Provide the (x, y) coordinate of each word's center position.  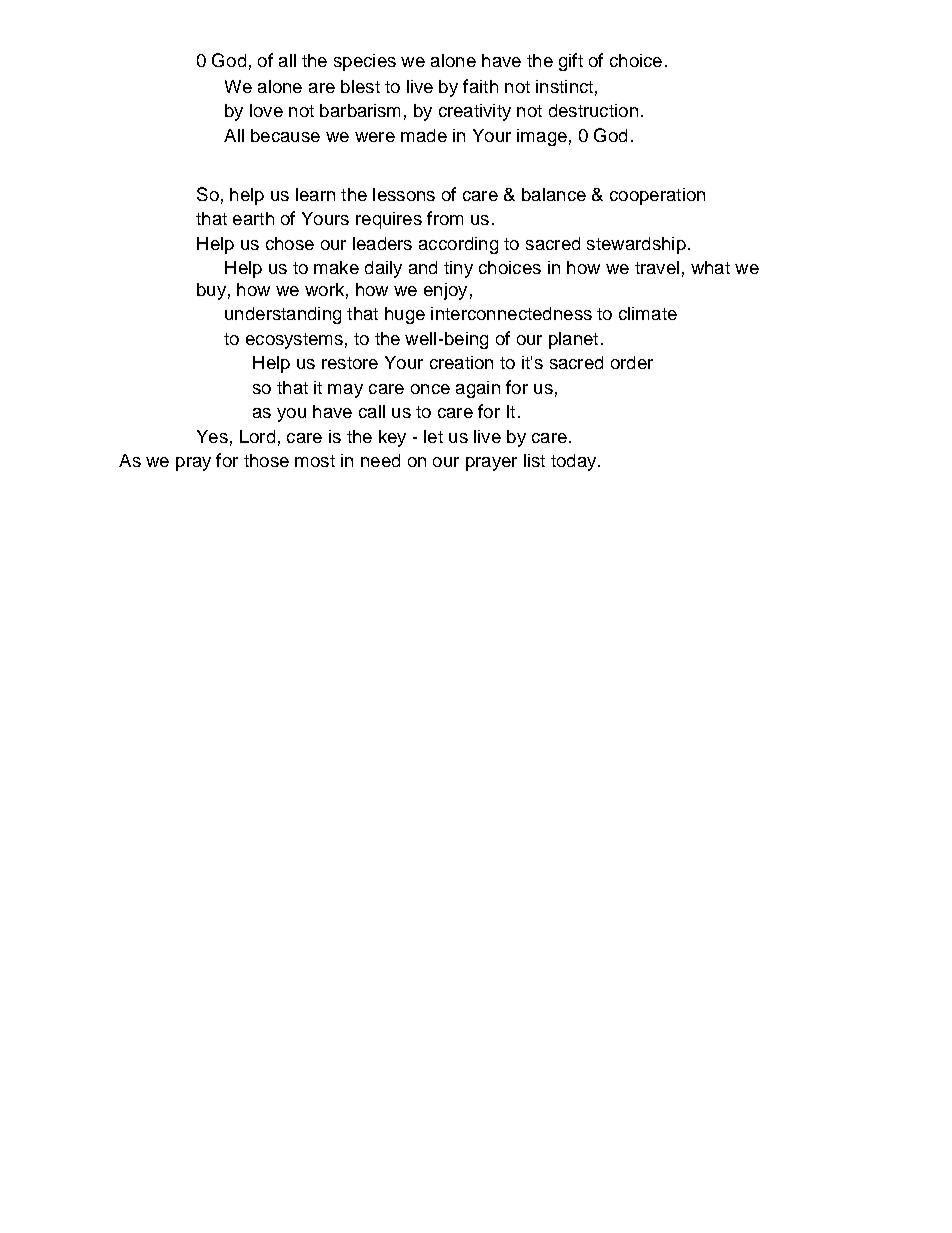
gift (571, 62)
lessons (404, 194)
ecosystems (294, 341)
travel (657, 267)
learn (315, 194)
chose (290, 243)
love (266, 110)
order (632, 362)
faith (480, 86)
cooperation (657, 196)
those (266, 460)
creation (461, 362)
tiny (458, 269)
